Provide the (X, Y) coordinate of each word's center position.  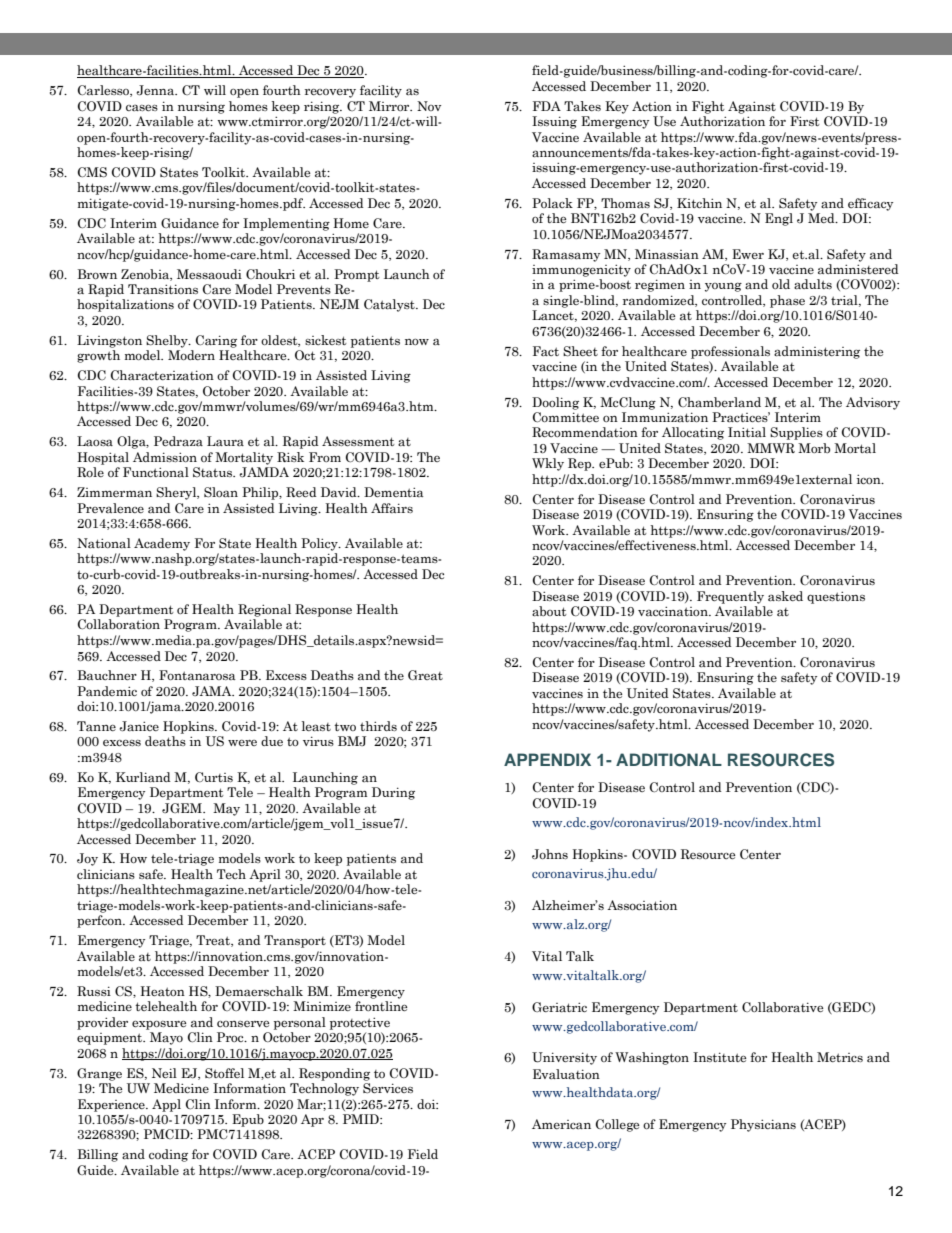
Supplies (796, 433)
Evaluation (566, 1074)
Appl (166, 1105)
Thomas (625, 203)
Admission (165, 457)
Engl (779, 219)
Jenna (156, 90)
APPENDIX (547, 759)
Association (642, 905)
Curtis (214, 777)
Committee (566, 417)
